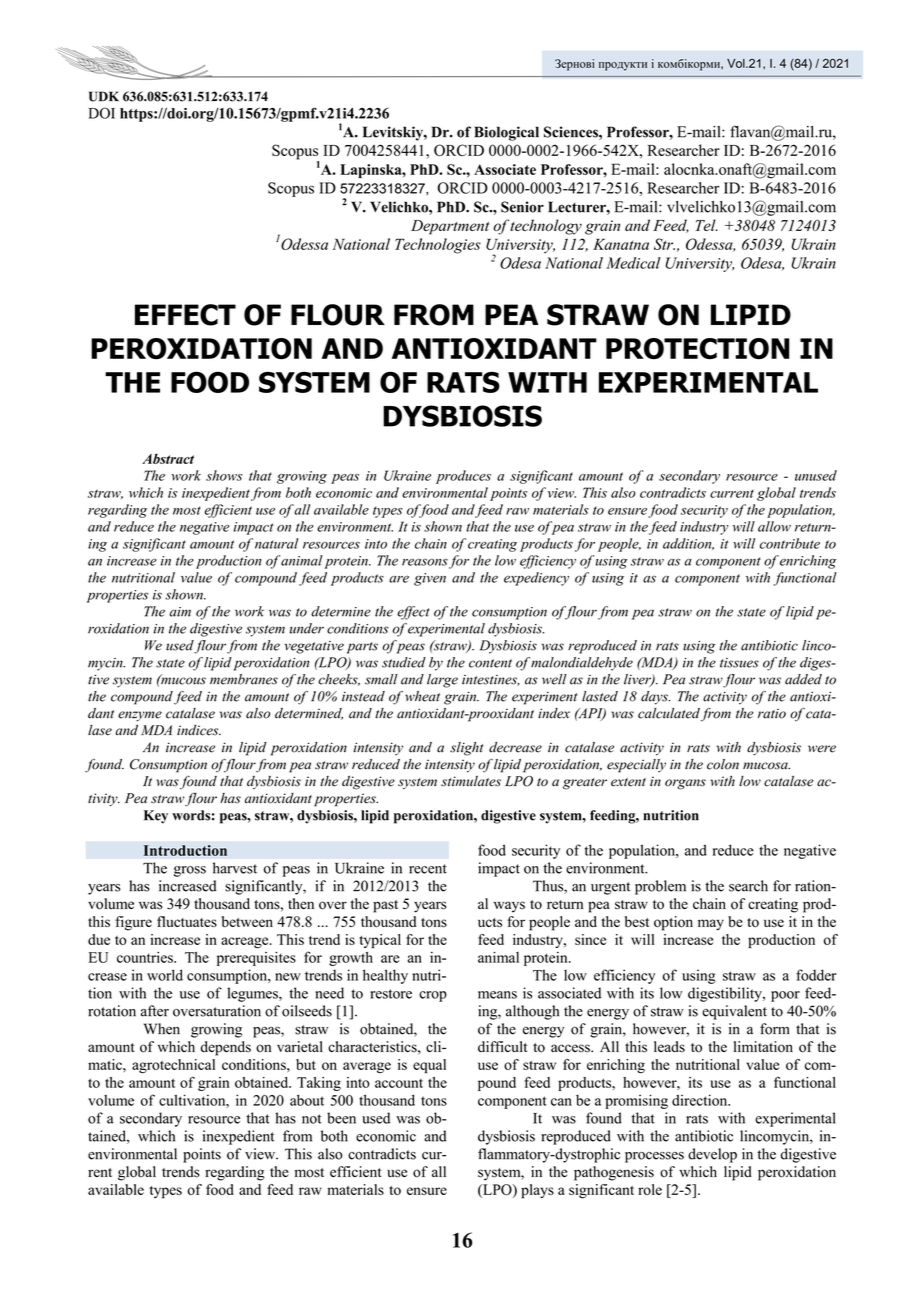 This screenshot has width=924, height=1308. What do you see at coordinates (180, 612) in the screenshot?
I see `aim` at bounding box center [180, 612].
